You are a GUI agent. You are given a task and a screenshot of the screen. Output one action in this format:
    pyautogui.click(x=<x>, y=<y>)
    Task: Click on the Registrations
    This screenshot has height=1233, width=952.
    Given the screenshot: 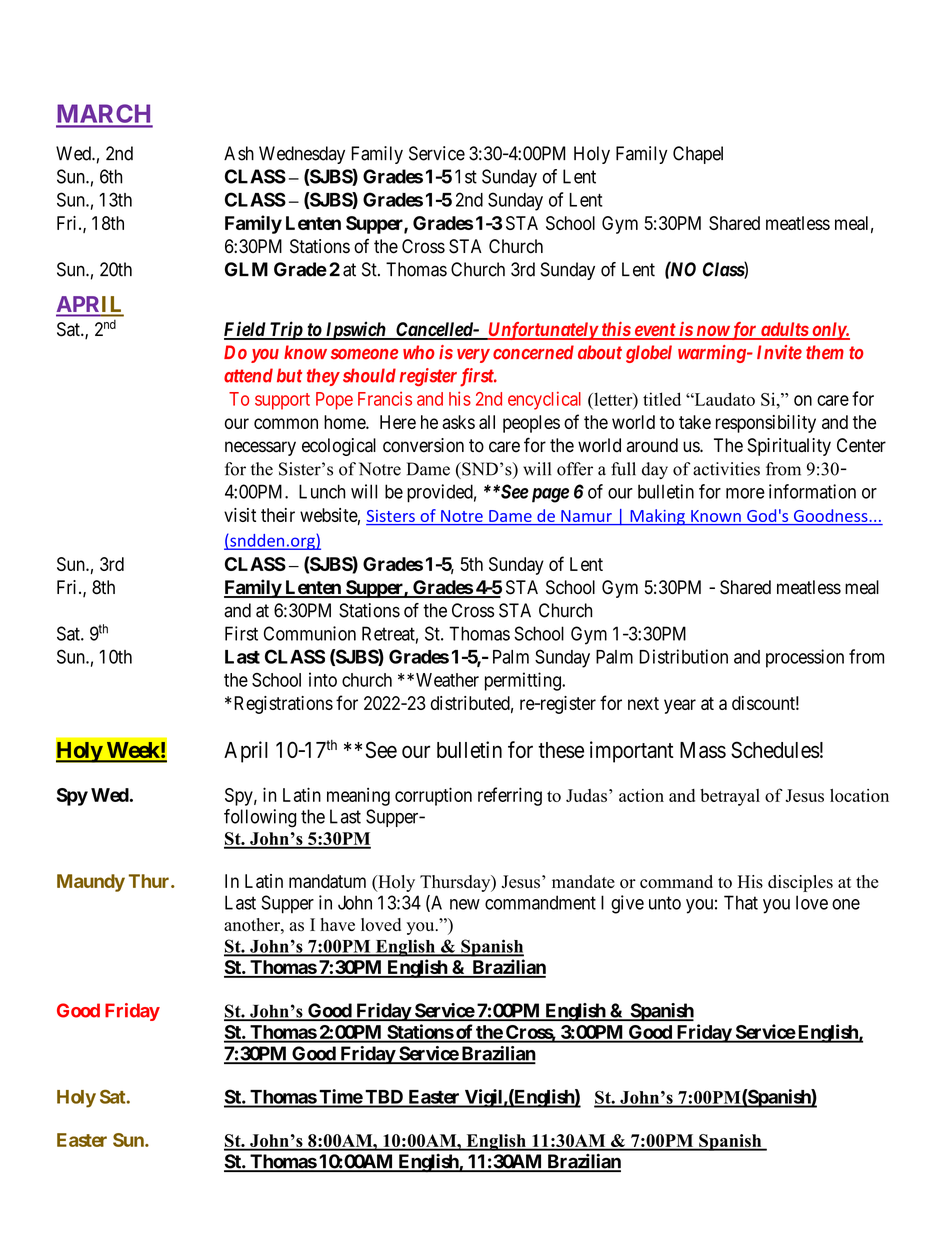 What is the action you would take?
    pyautogui.click(x=282, y=705)
